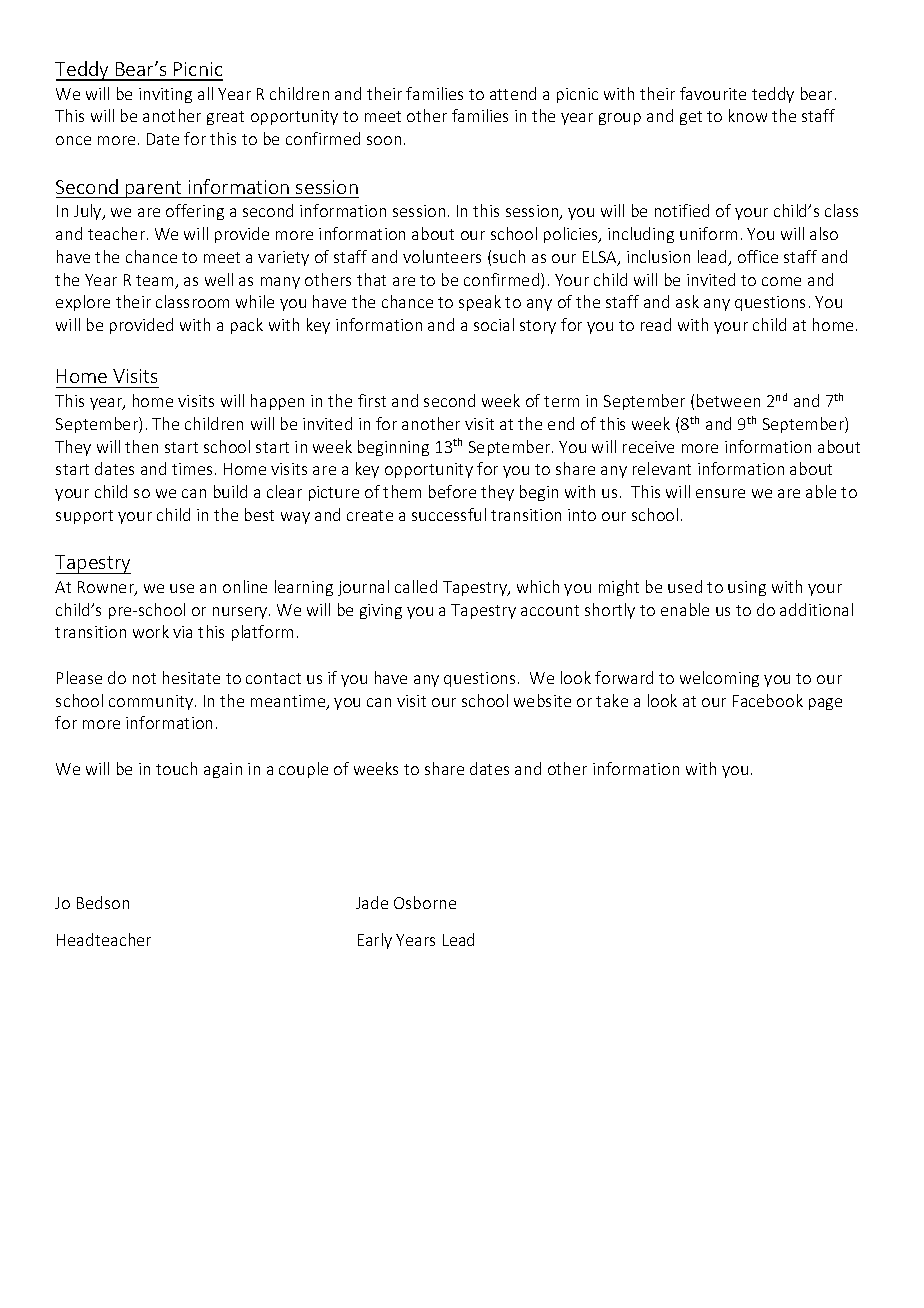 The width and height of the screenshot is (924, 1308). I want to click on ensure, so click(720, 493).
